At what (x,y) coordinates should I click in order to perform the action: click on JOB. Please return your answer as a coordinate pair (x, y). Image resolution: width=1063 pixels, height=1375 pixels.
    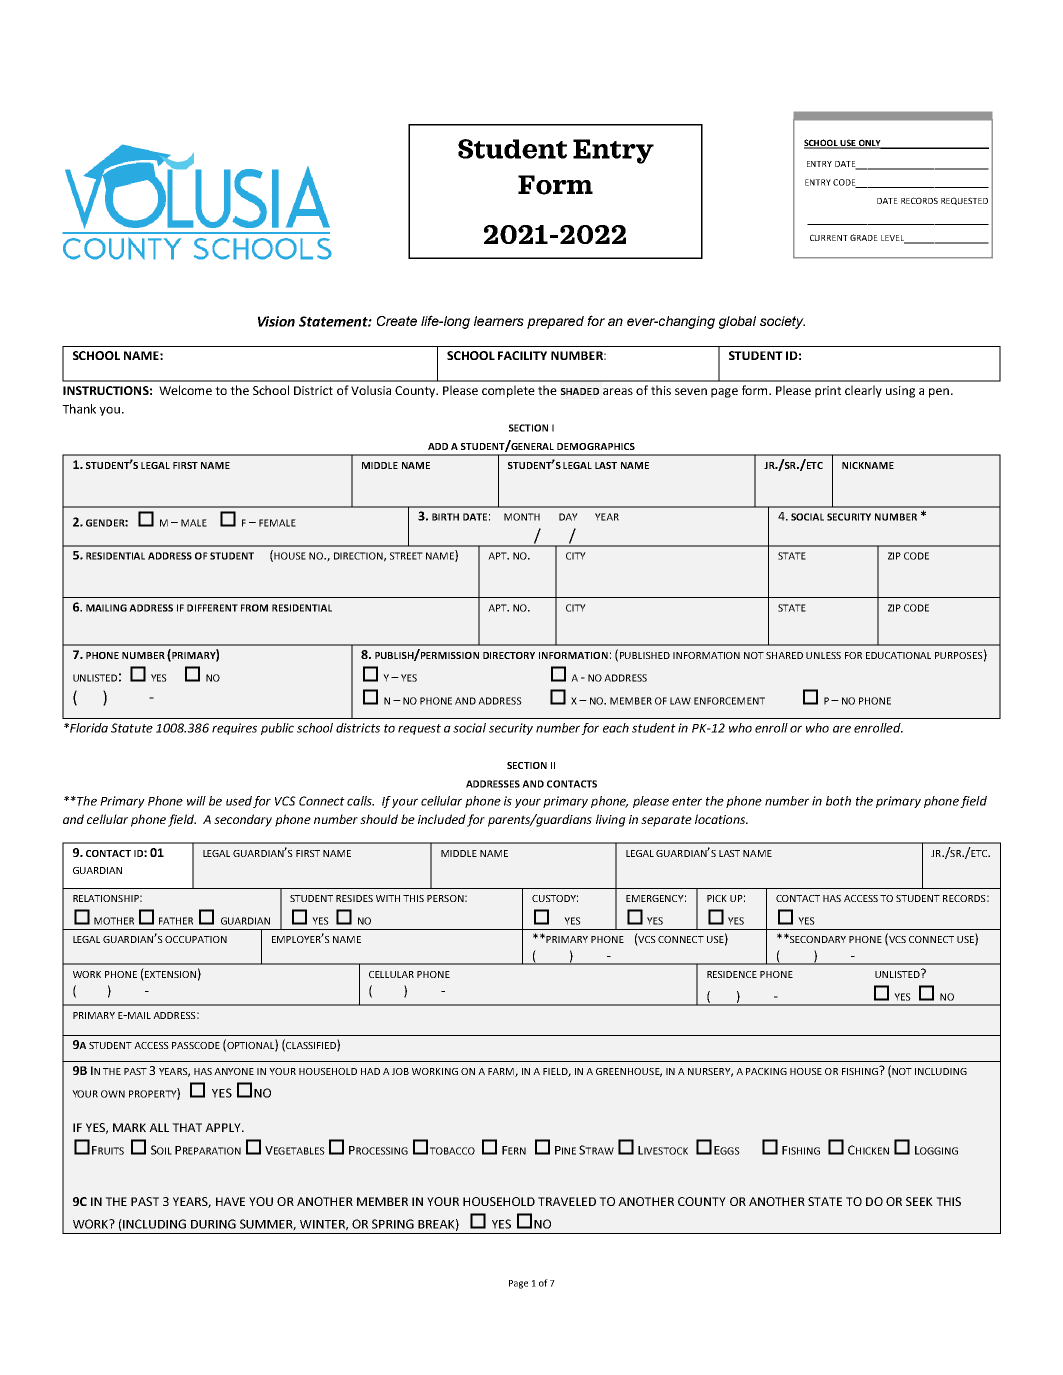
    Looking at the image, I should click on (400, 1071).
